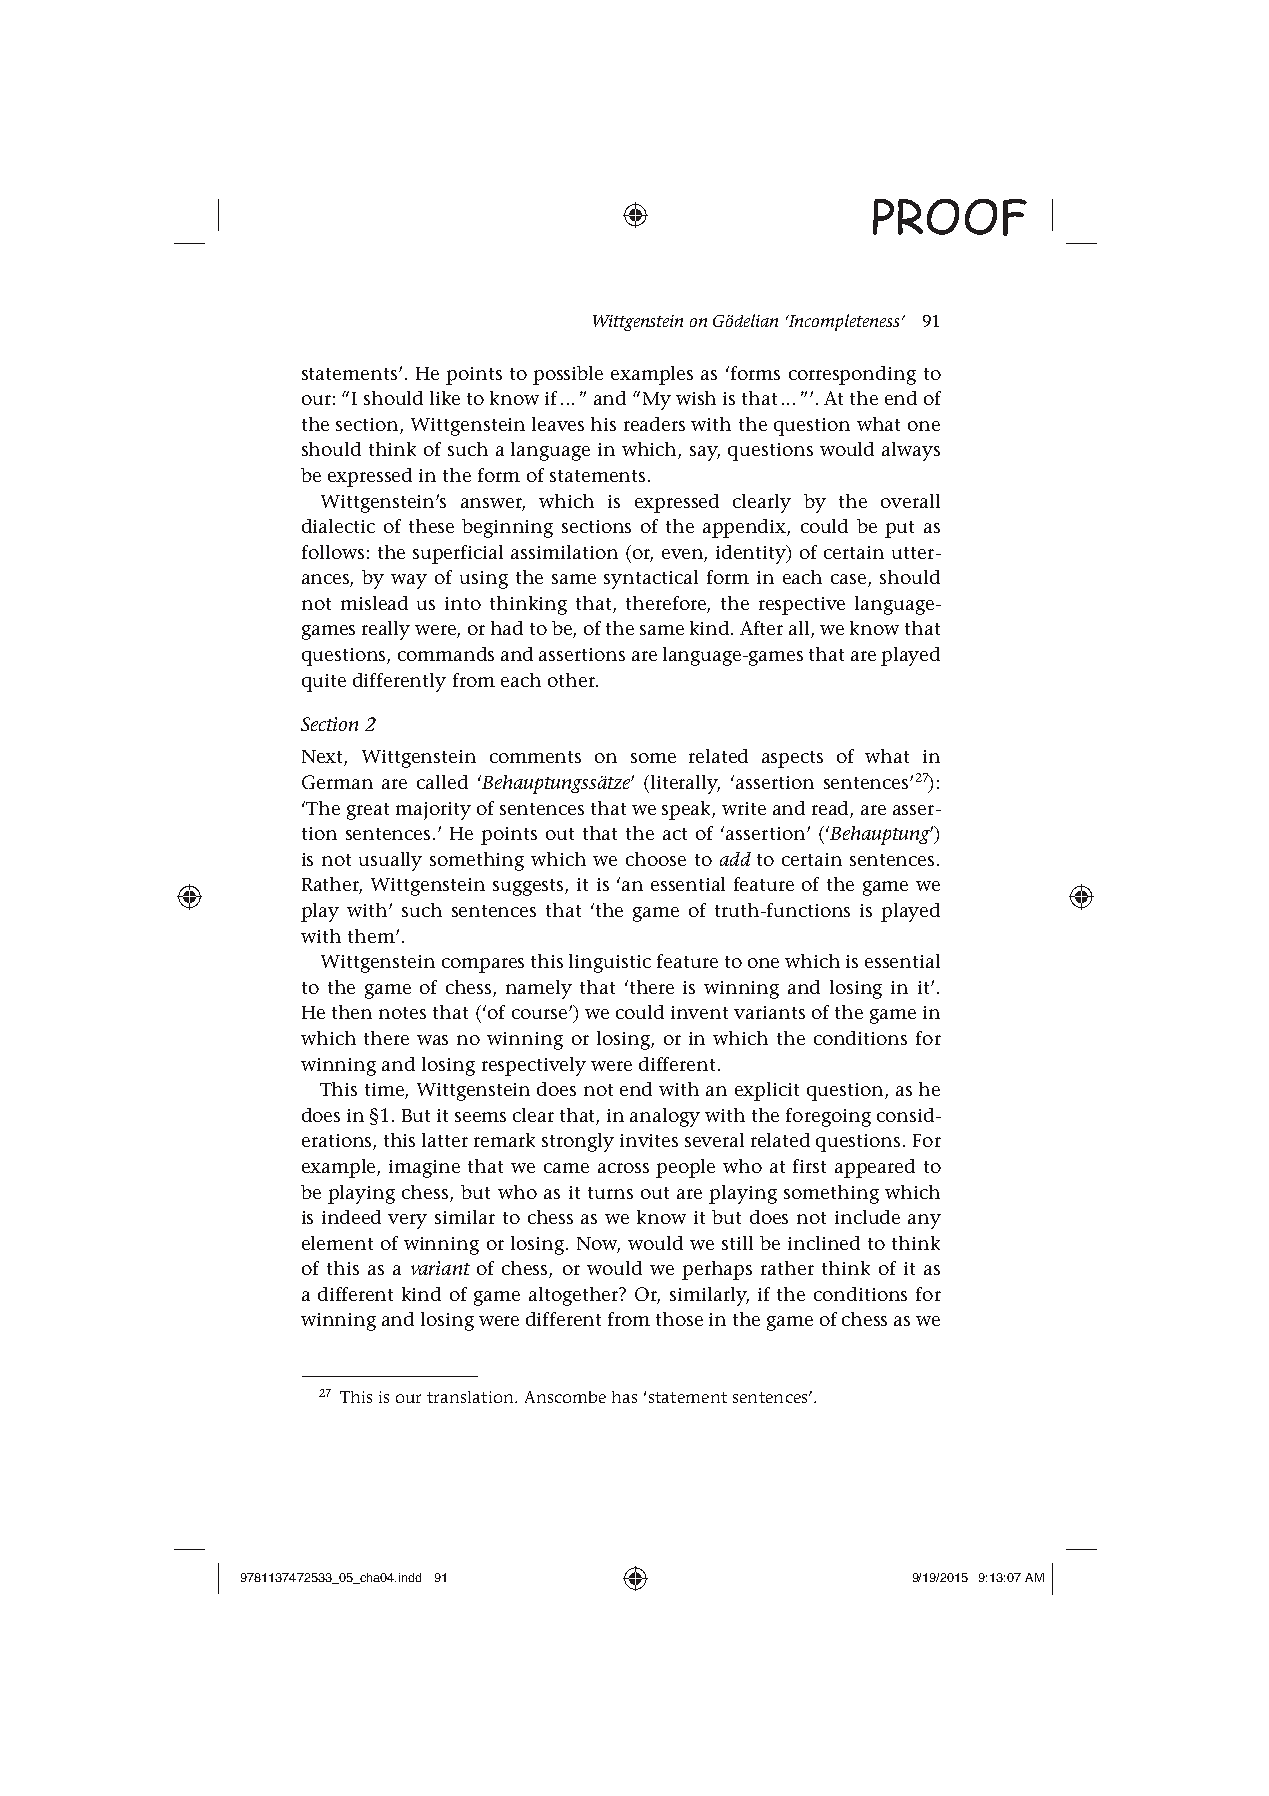  I want to click on foregoing, so click(828, 1117).
